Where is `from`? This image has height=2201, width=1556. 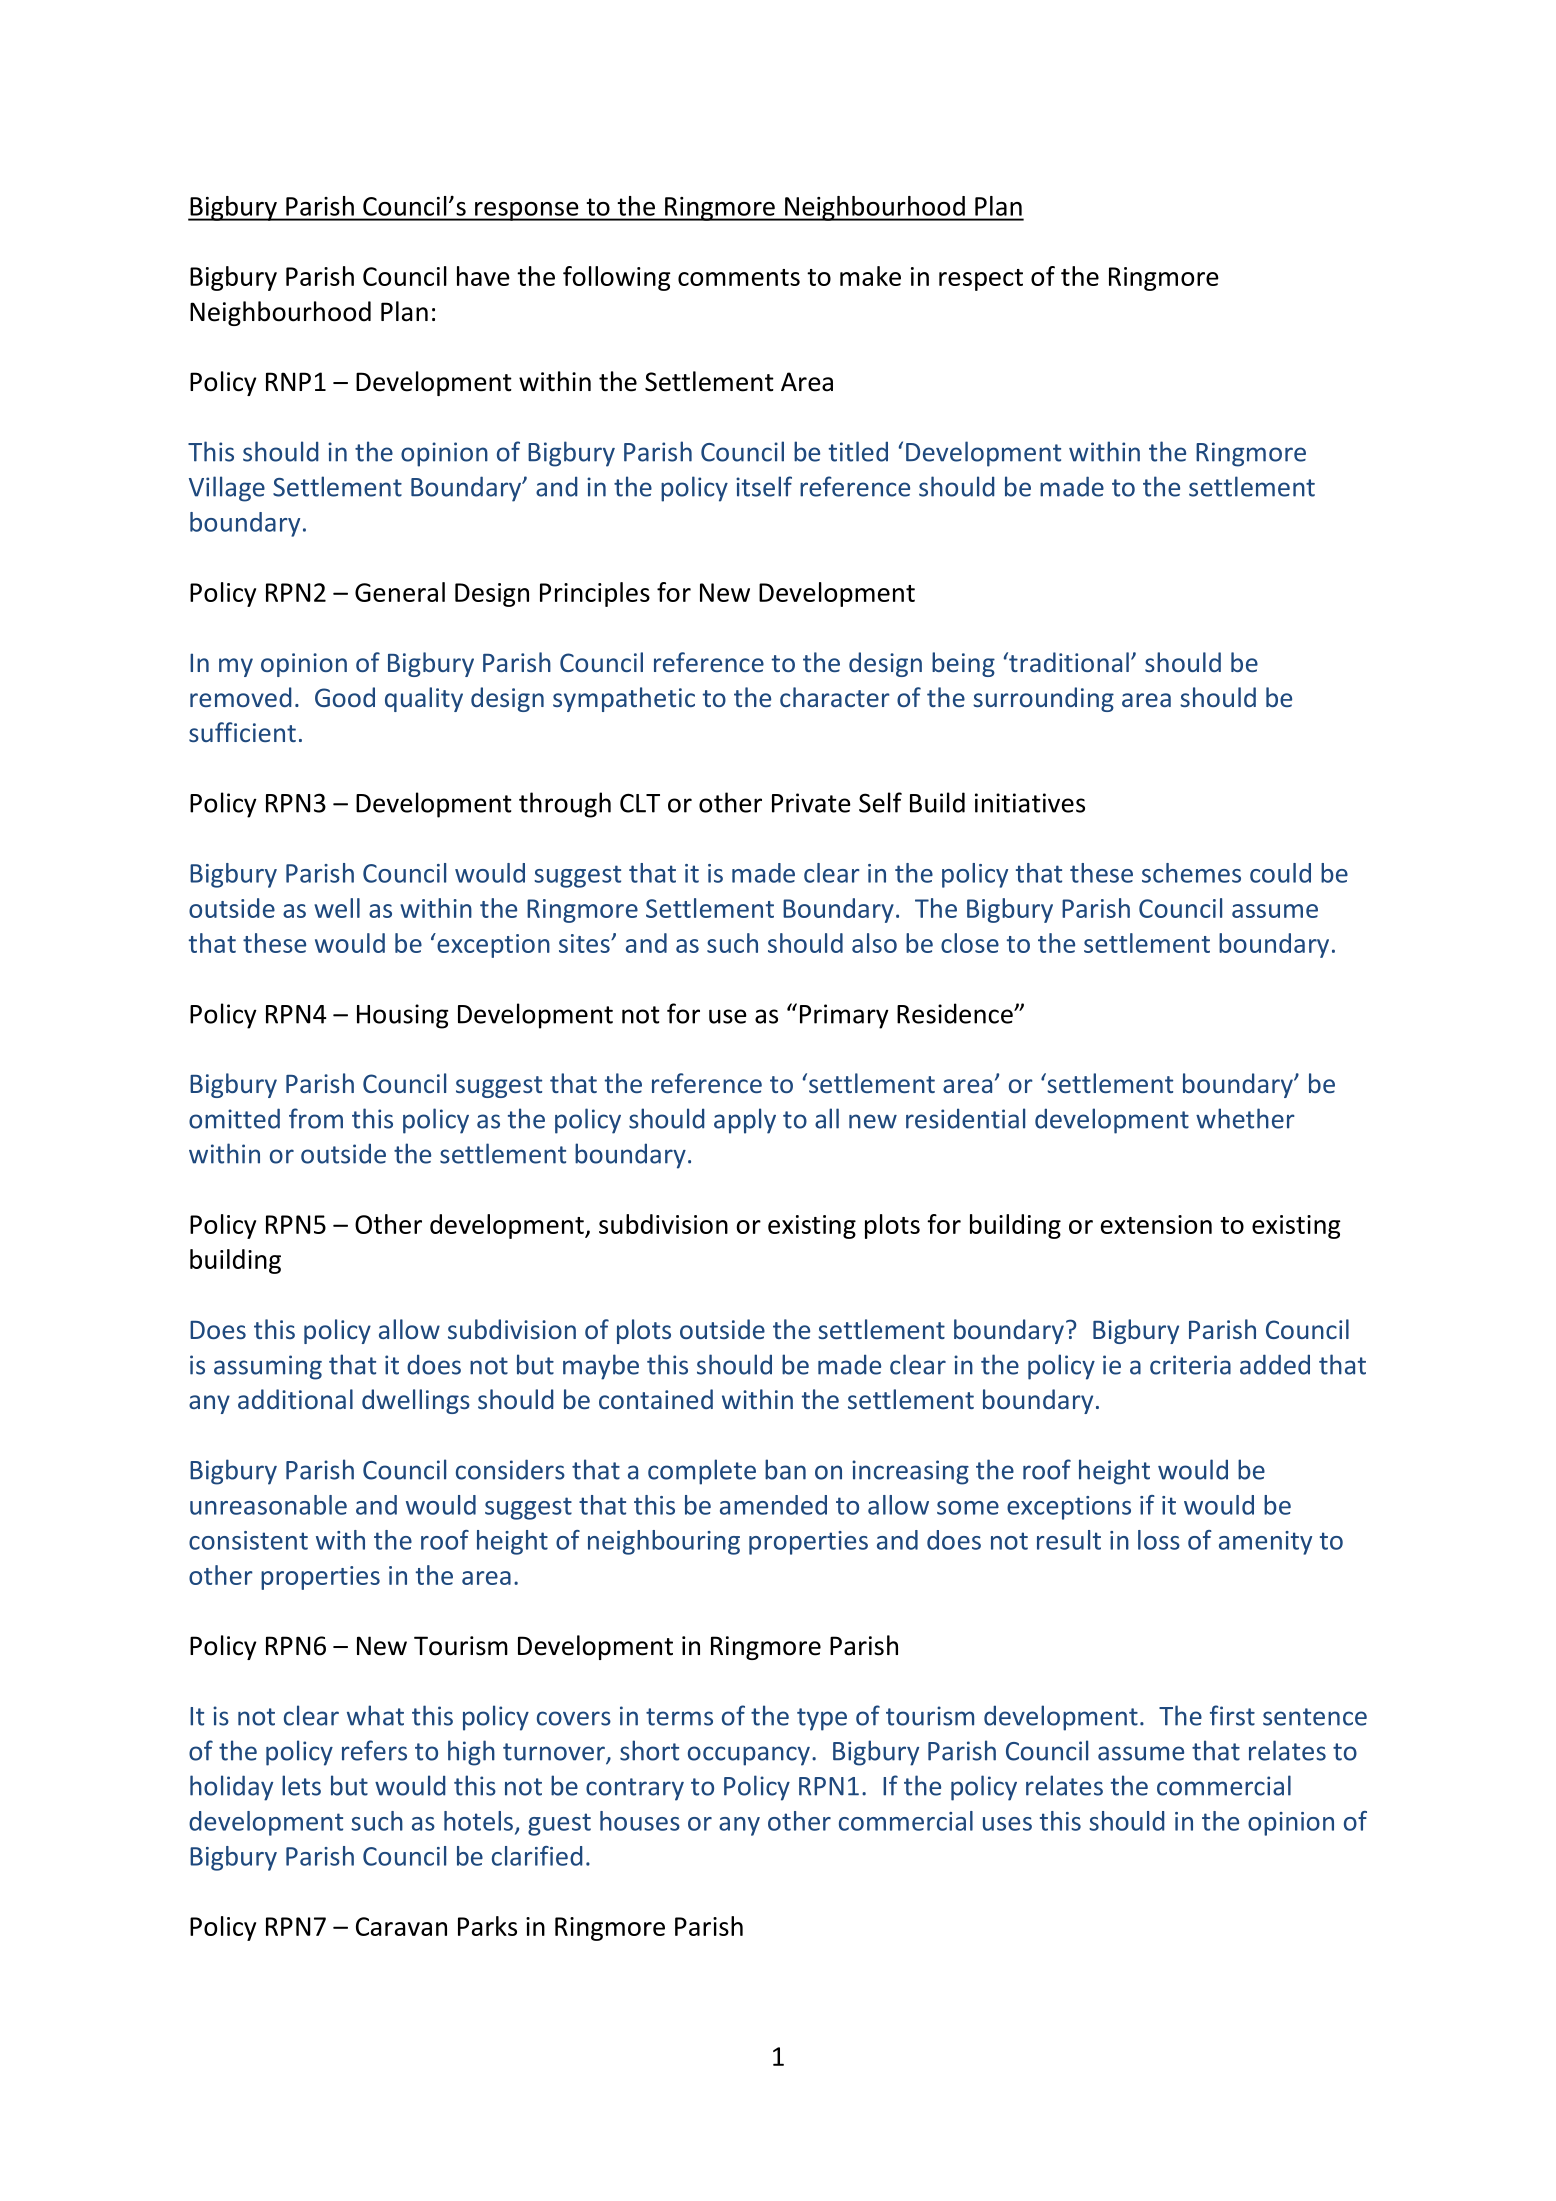 from is located at coordinates (316, 1118).
